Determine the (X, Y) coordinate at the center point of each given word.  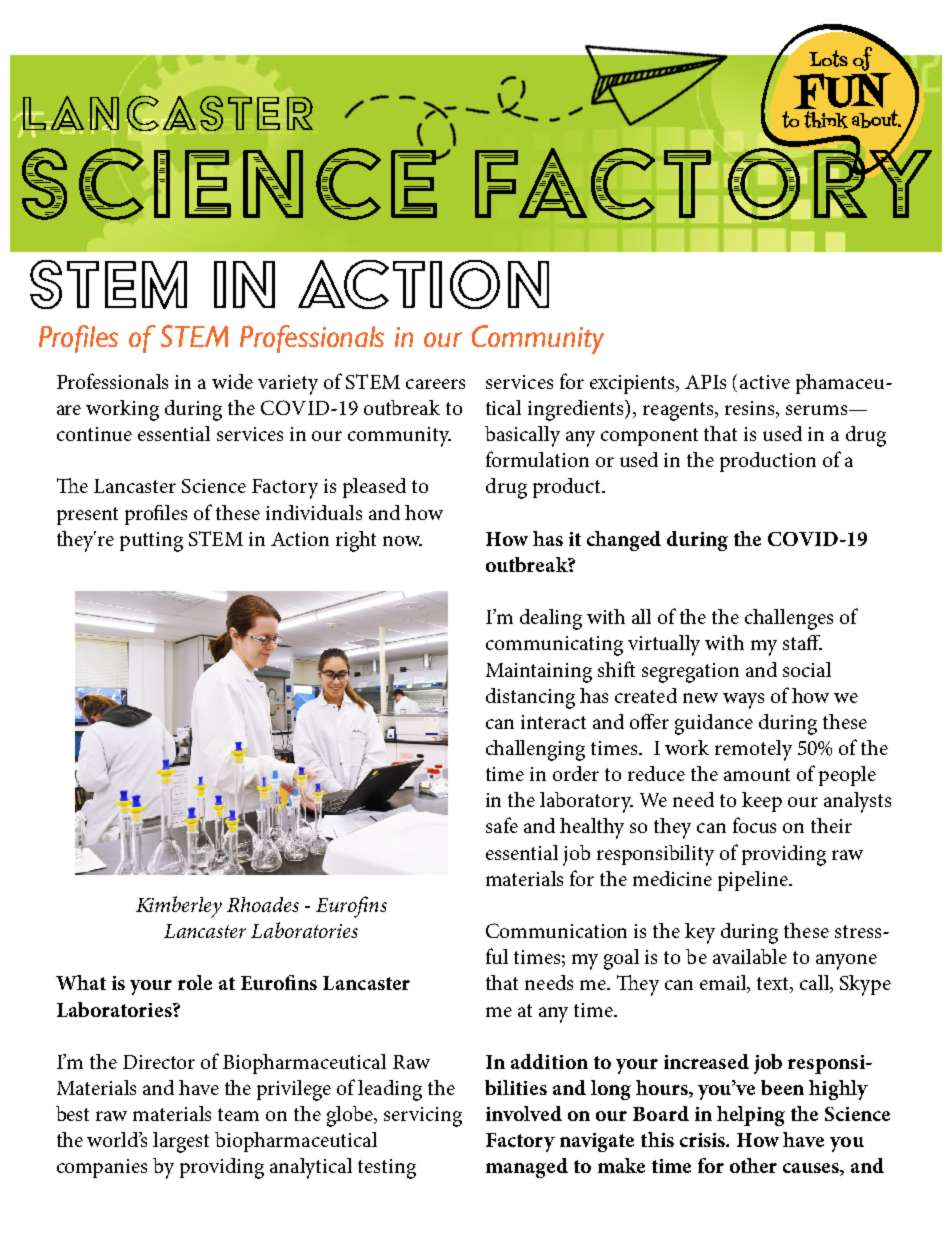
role (195, 982)
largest (181, 1142)
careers (435, 384)
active (765, 382)
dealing (551, 619)
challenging (535, 750)
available (750, 956)
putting (151, 542)
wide (232, 381)
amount (757, 774)
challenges (789, 619)
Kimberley (179, 907)
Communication (556, 930)
